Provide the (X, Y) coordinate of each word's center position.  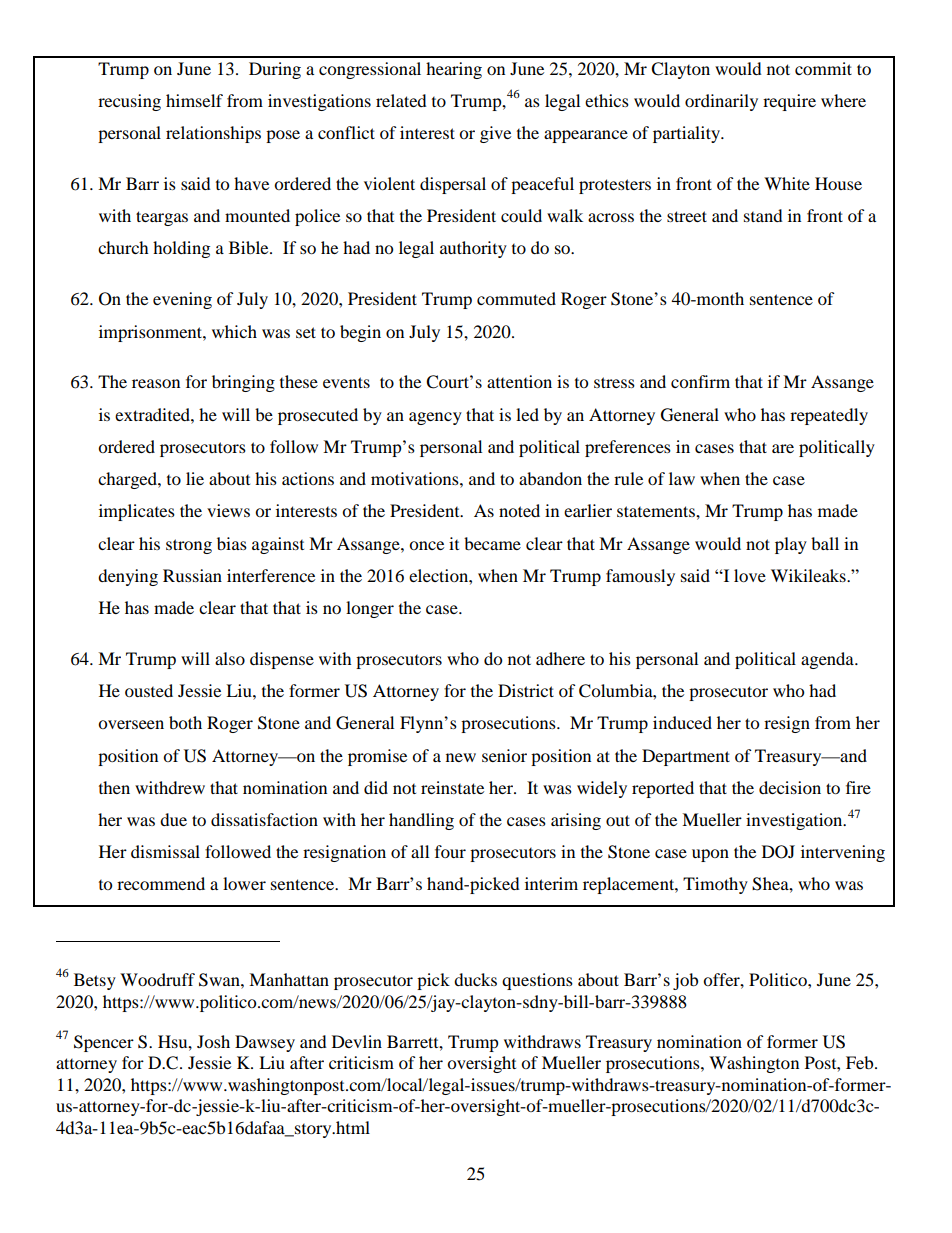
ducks (475, 979)
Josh (213, 1041)
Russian (192, 575)
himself (194, 100)
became (492, 543)
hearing (454, 70)
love (750, 575)
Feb (861, 1062)
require (789, 102)
